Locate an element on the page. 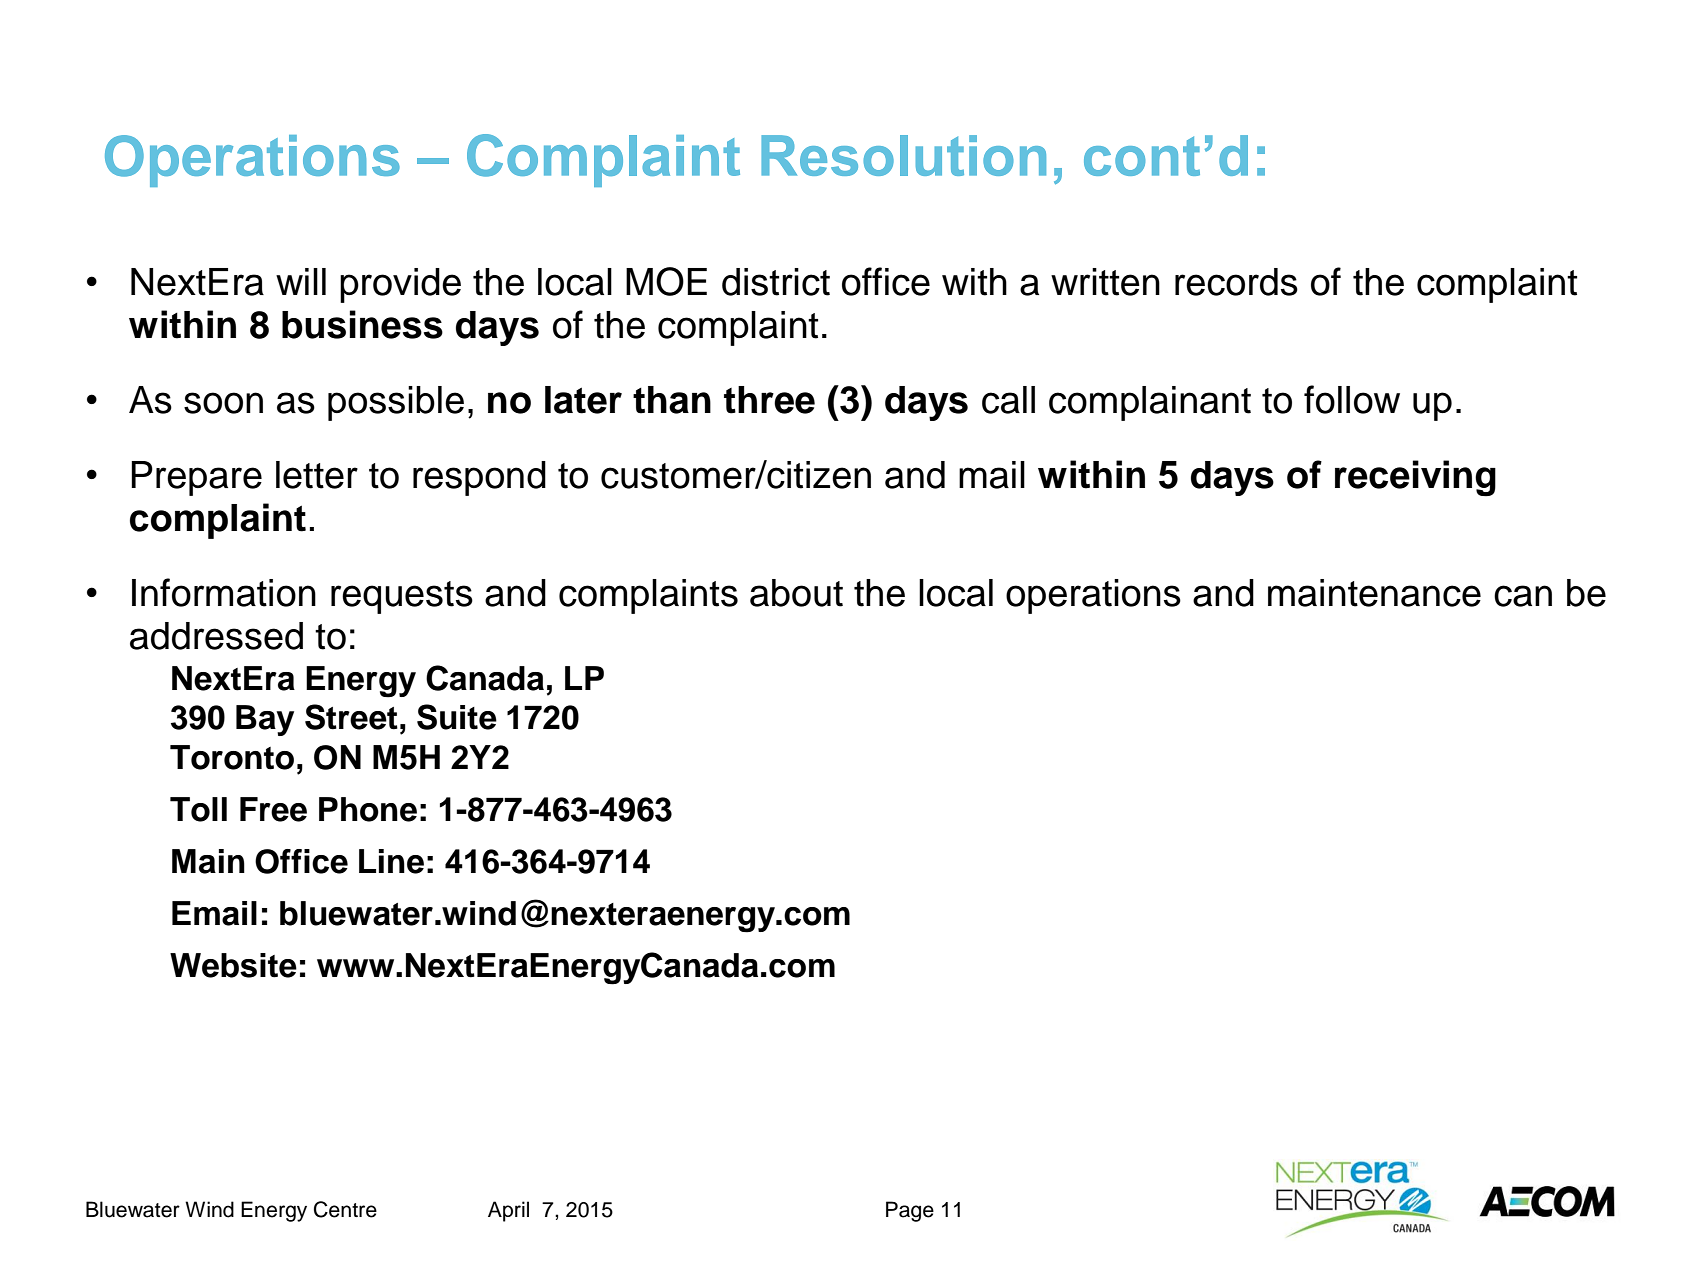 The width and height of the page is (1702, 1276). records is located at coordinates (1236, 282).
